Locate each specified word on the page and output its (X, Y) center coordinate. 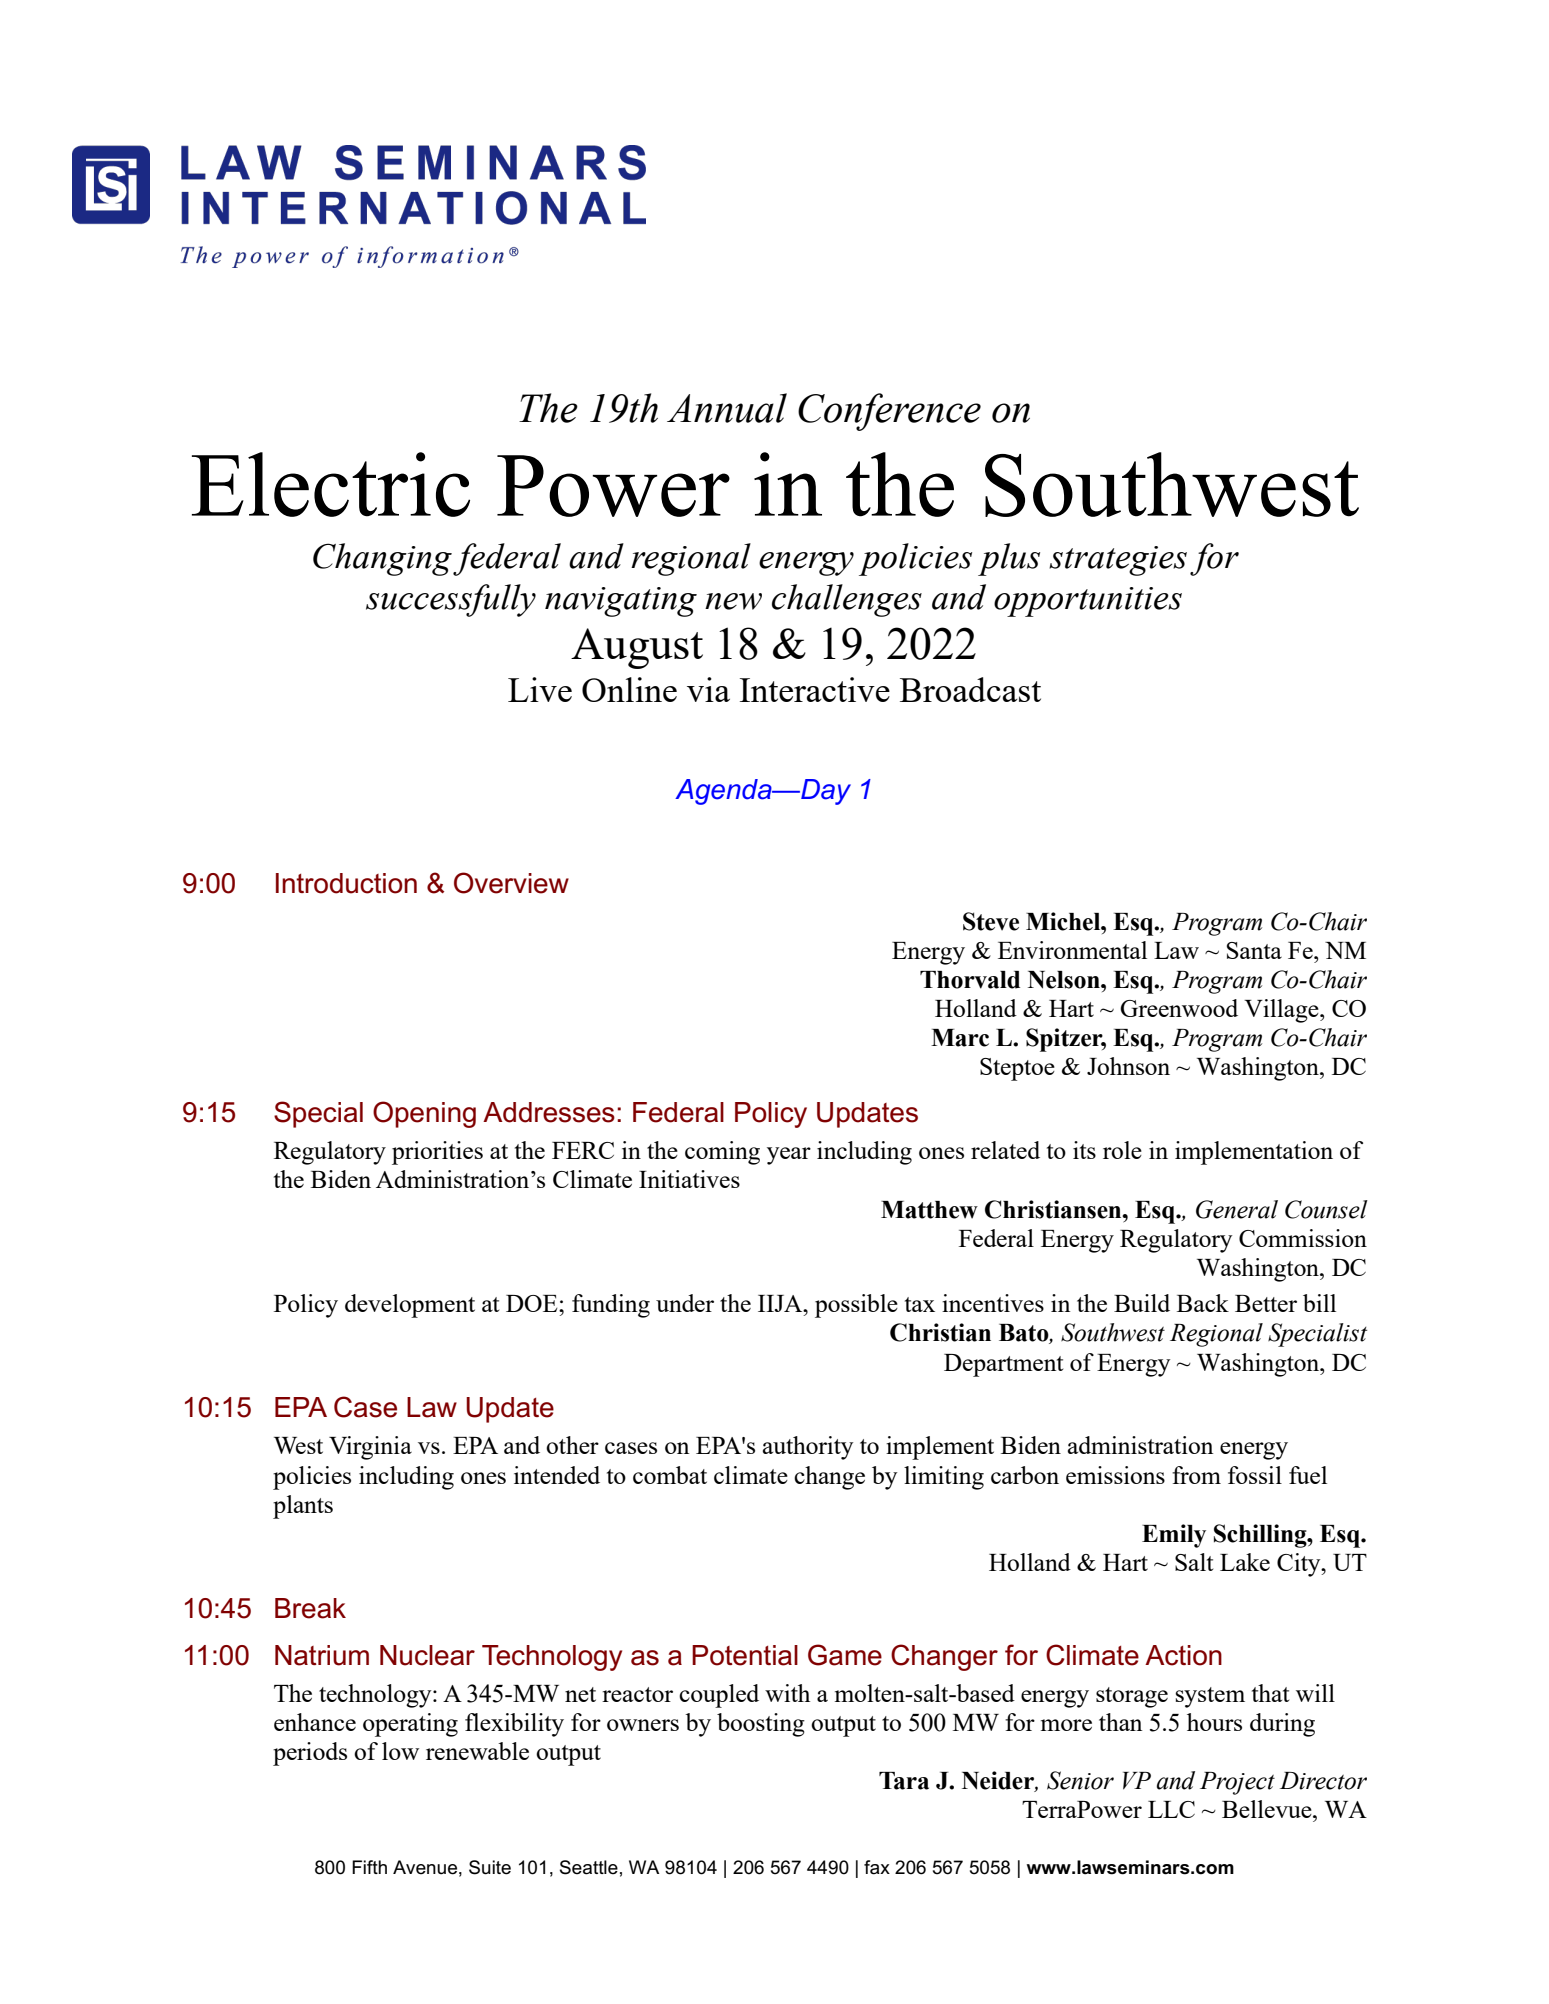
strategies (1118, 561)
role (1122, 1150)
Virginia (370, 1448)
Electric (331, 484)
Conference (889, 412)
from (1196, 1475)
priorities (437, 1153)
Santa (1254, 950)
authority (808, 1448)
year (789, 1156)
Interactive (815, 689)
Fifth (369, 1867)
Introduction (346, 883)
